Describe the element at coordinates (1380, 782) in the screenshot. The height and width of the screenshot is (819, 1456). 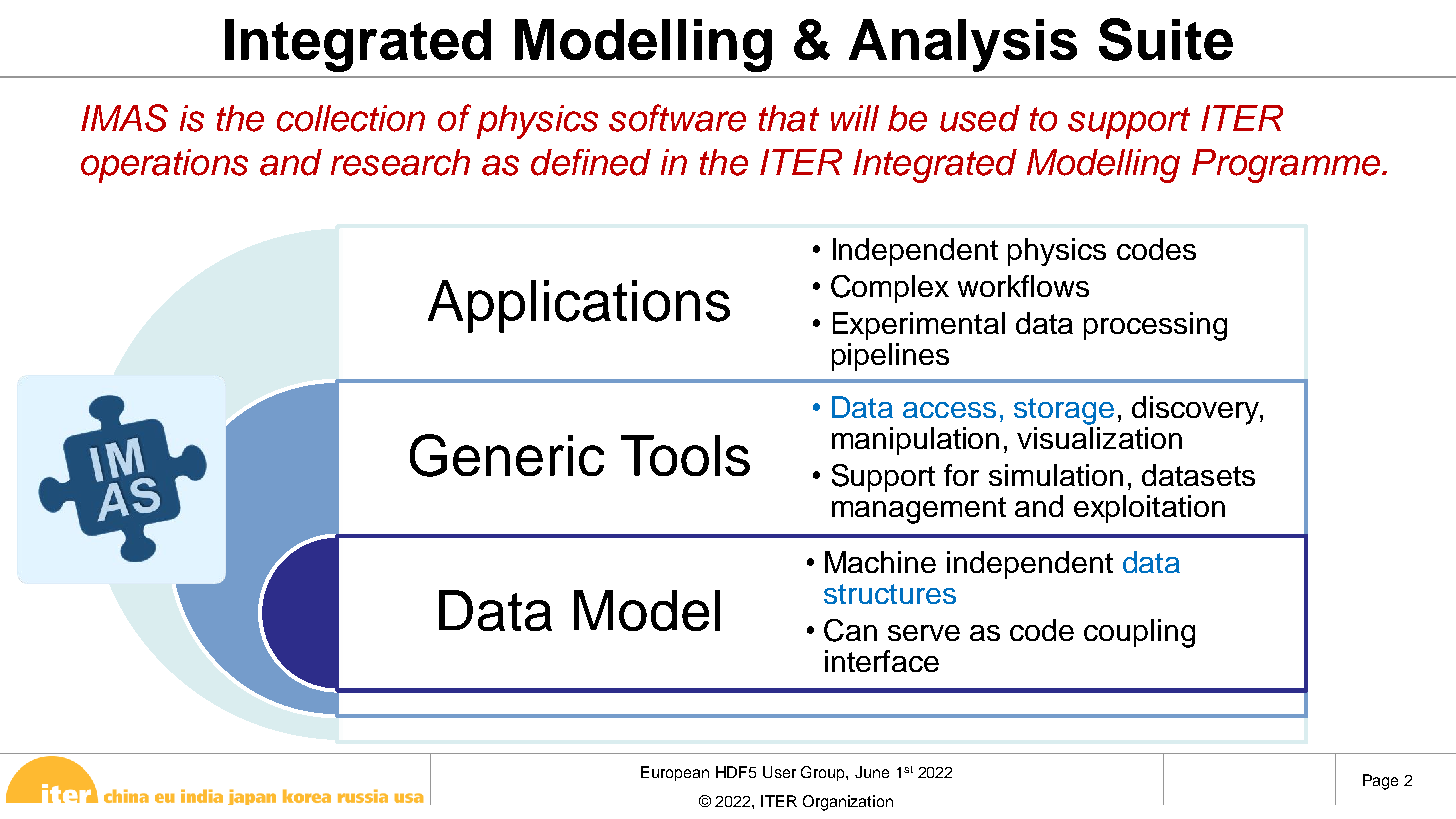
I see `Page` at that location.
